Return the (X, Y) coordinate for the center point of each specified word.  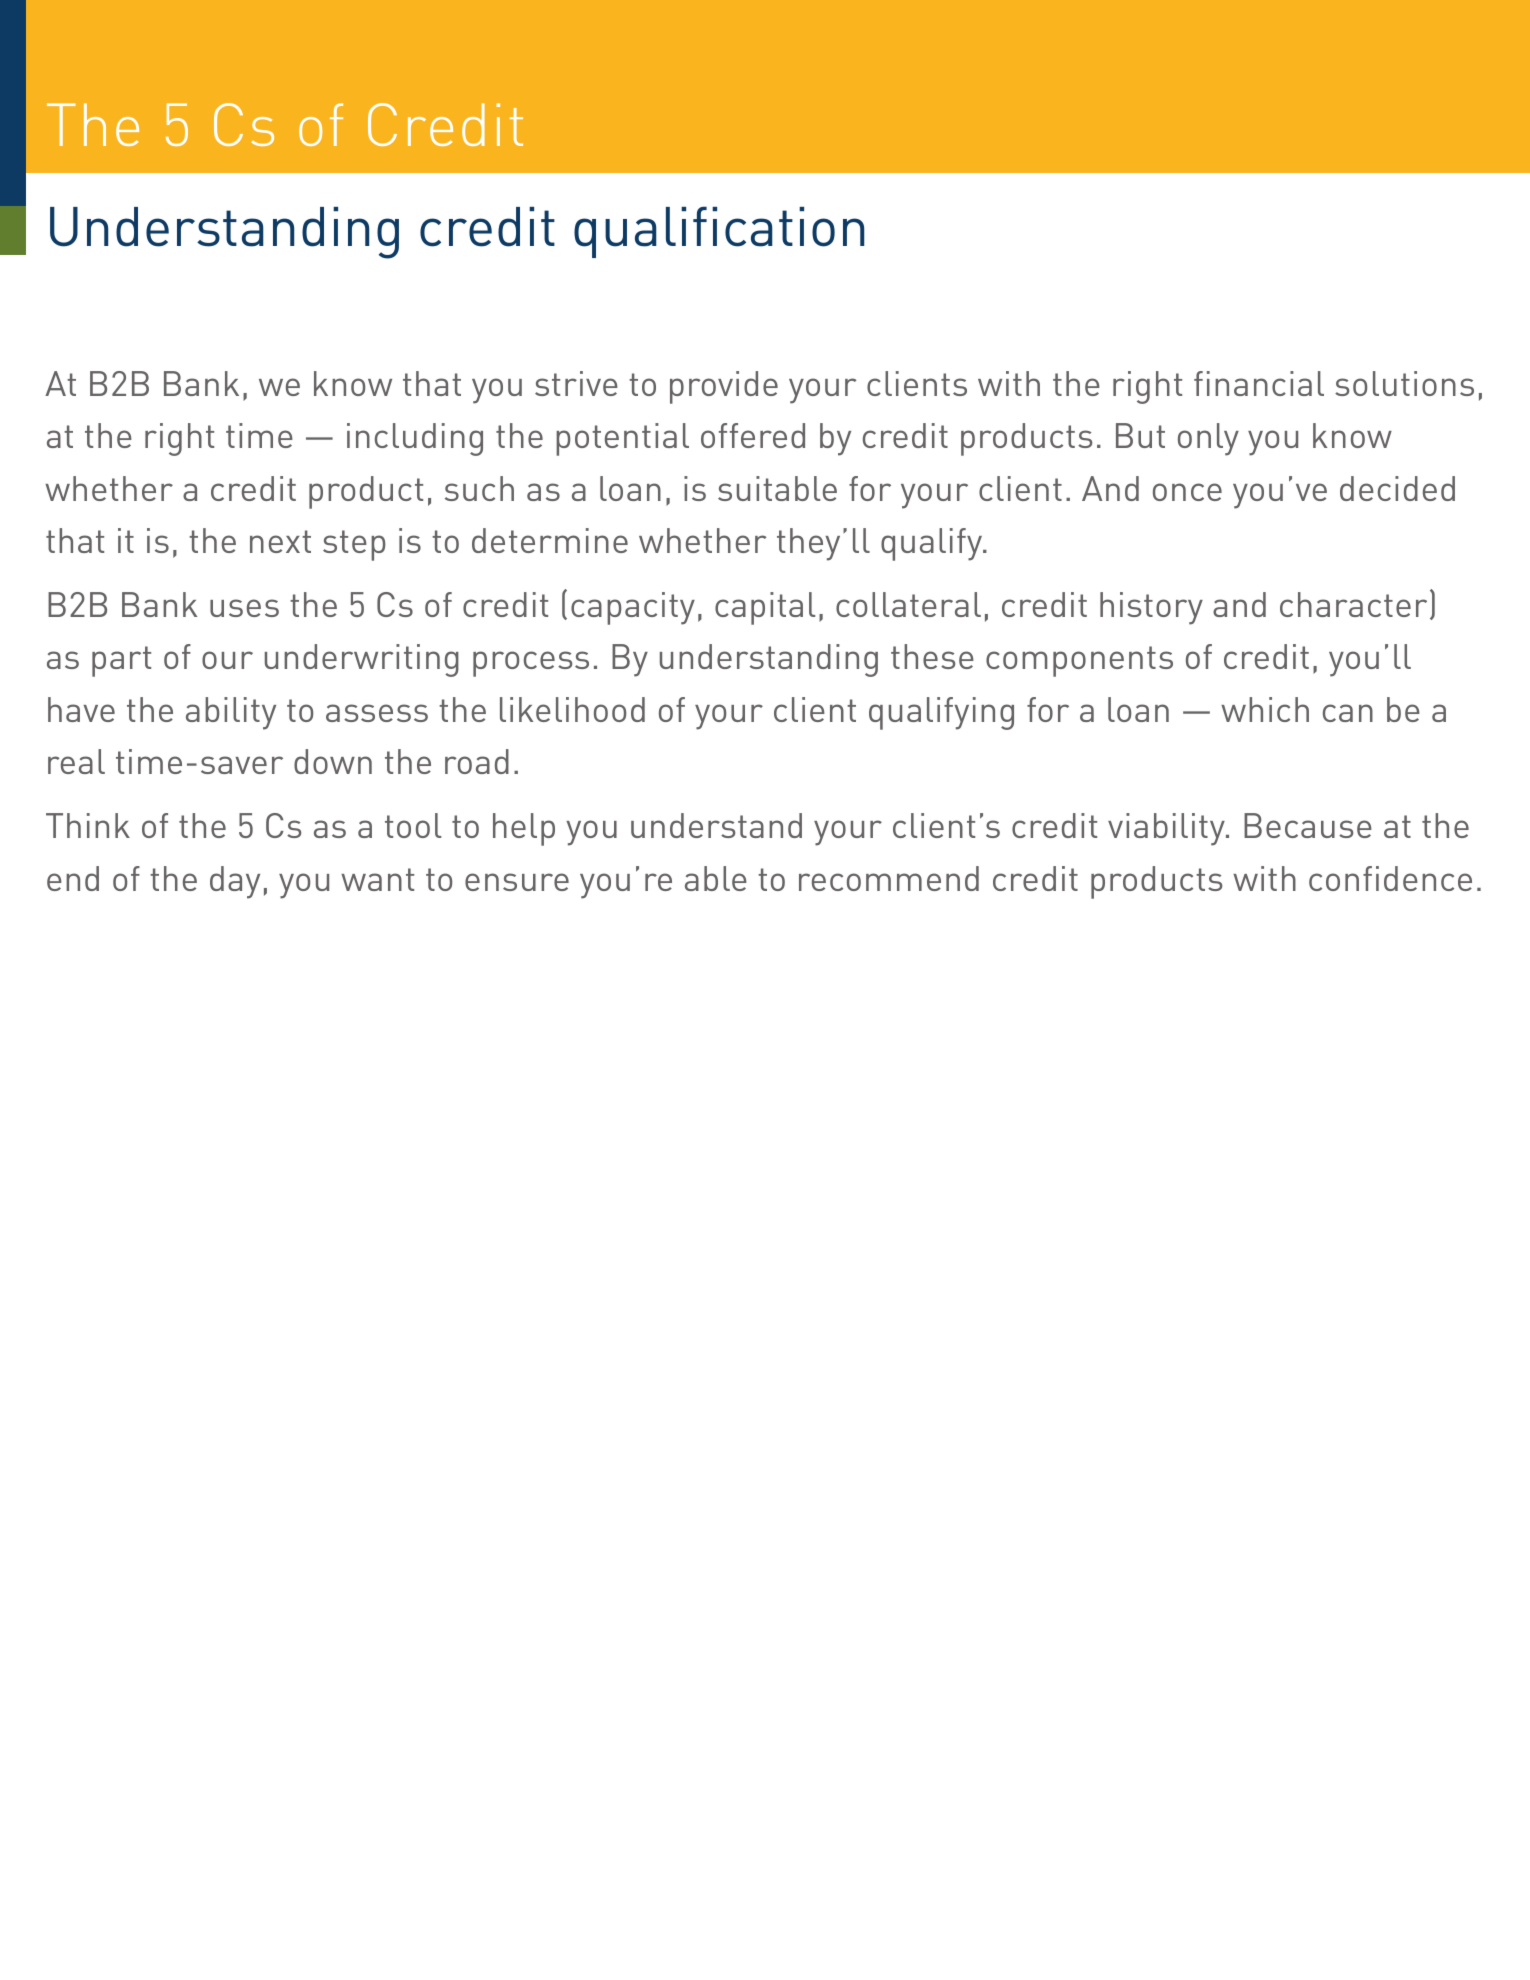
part (121, 661)
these (932, 656)
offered (753, 435)
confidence (1390, 878)
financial (1259, 383)
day (235, 882)
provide (724, 387)
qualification (719, 232)
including (415, 439)
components (1079, 661)
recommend (889, 878)
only (1208, 439)
